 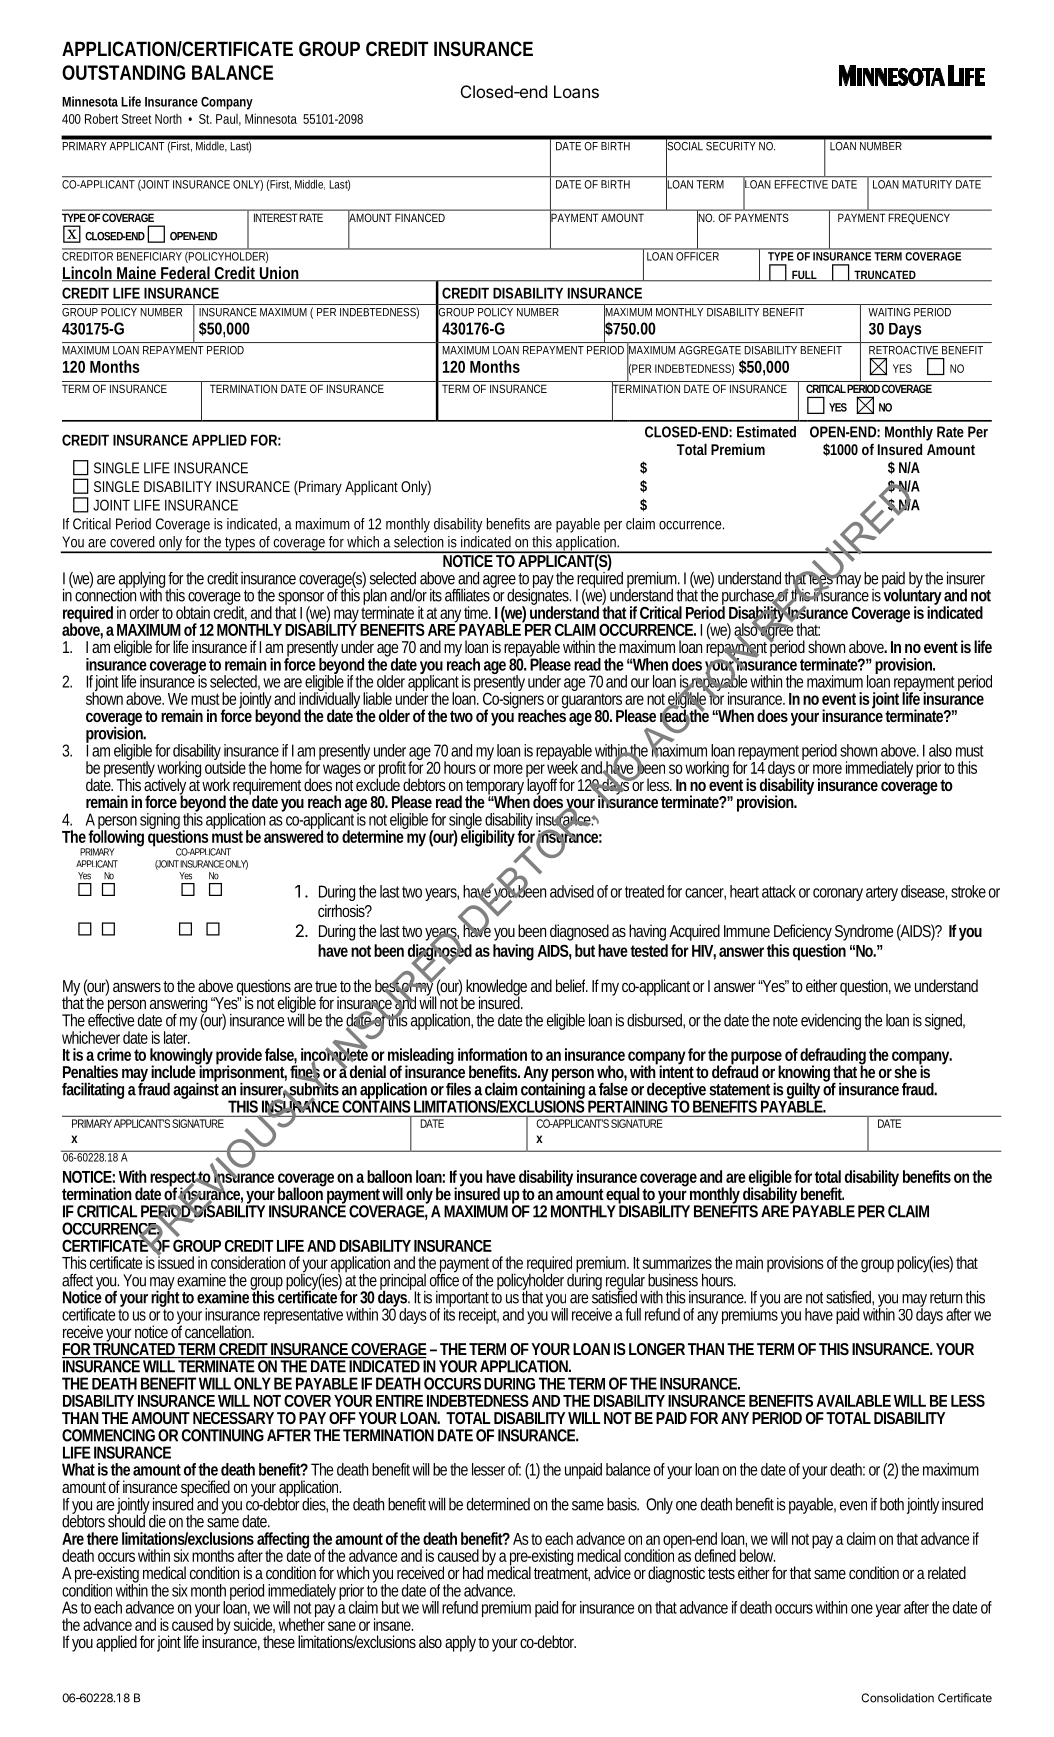 I want to click on North, so click(x=168, y=119).
